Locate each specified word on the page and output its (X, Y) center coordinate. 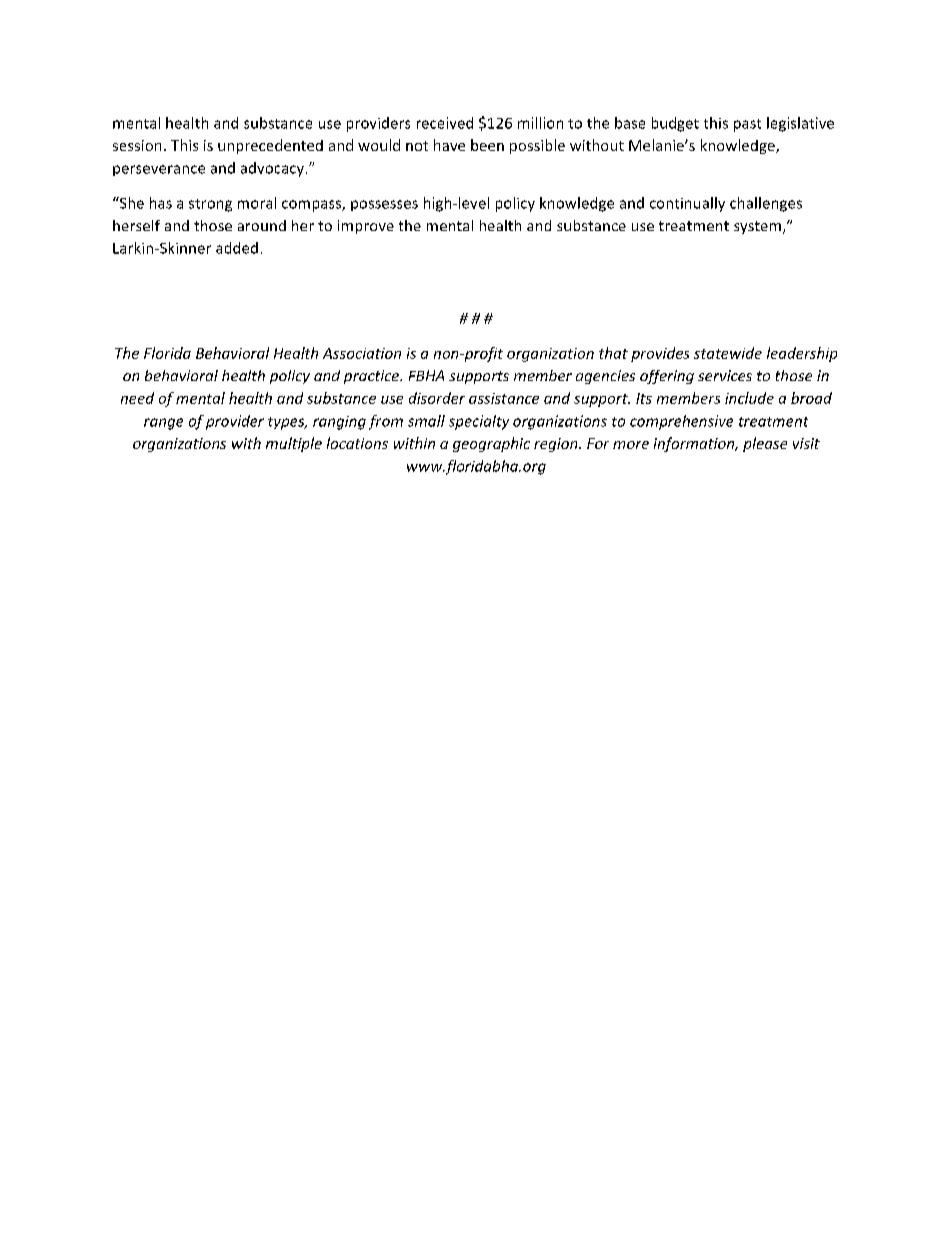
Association (362, 353)
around (262, 225)
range (163, 424)
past (747, 125)
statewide (728, 353)
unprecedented (270, 146)
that (613, 353)
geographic (491, 444)
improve (366, 227)
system (757, 227)
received (445, 123)
